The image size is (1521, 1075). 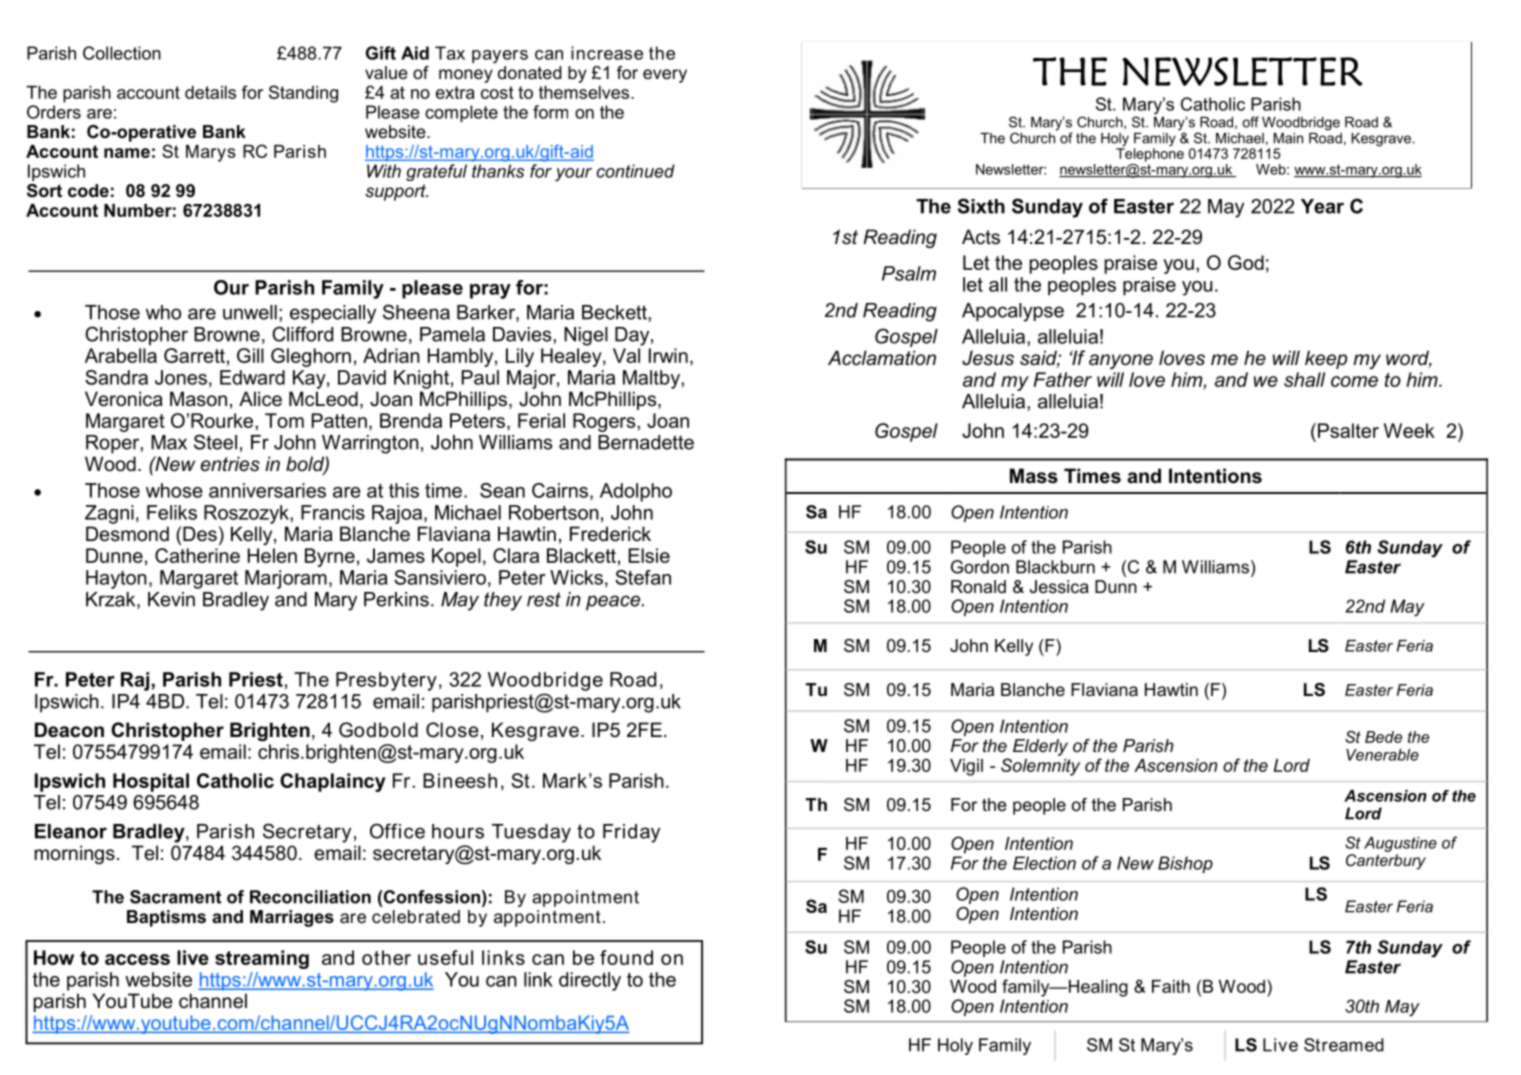 I want to click on every, so click(x=665, y=76).
